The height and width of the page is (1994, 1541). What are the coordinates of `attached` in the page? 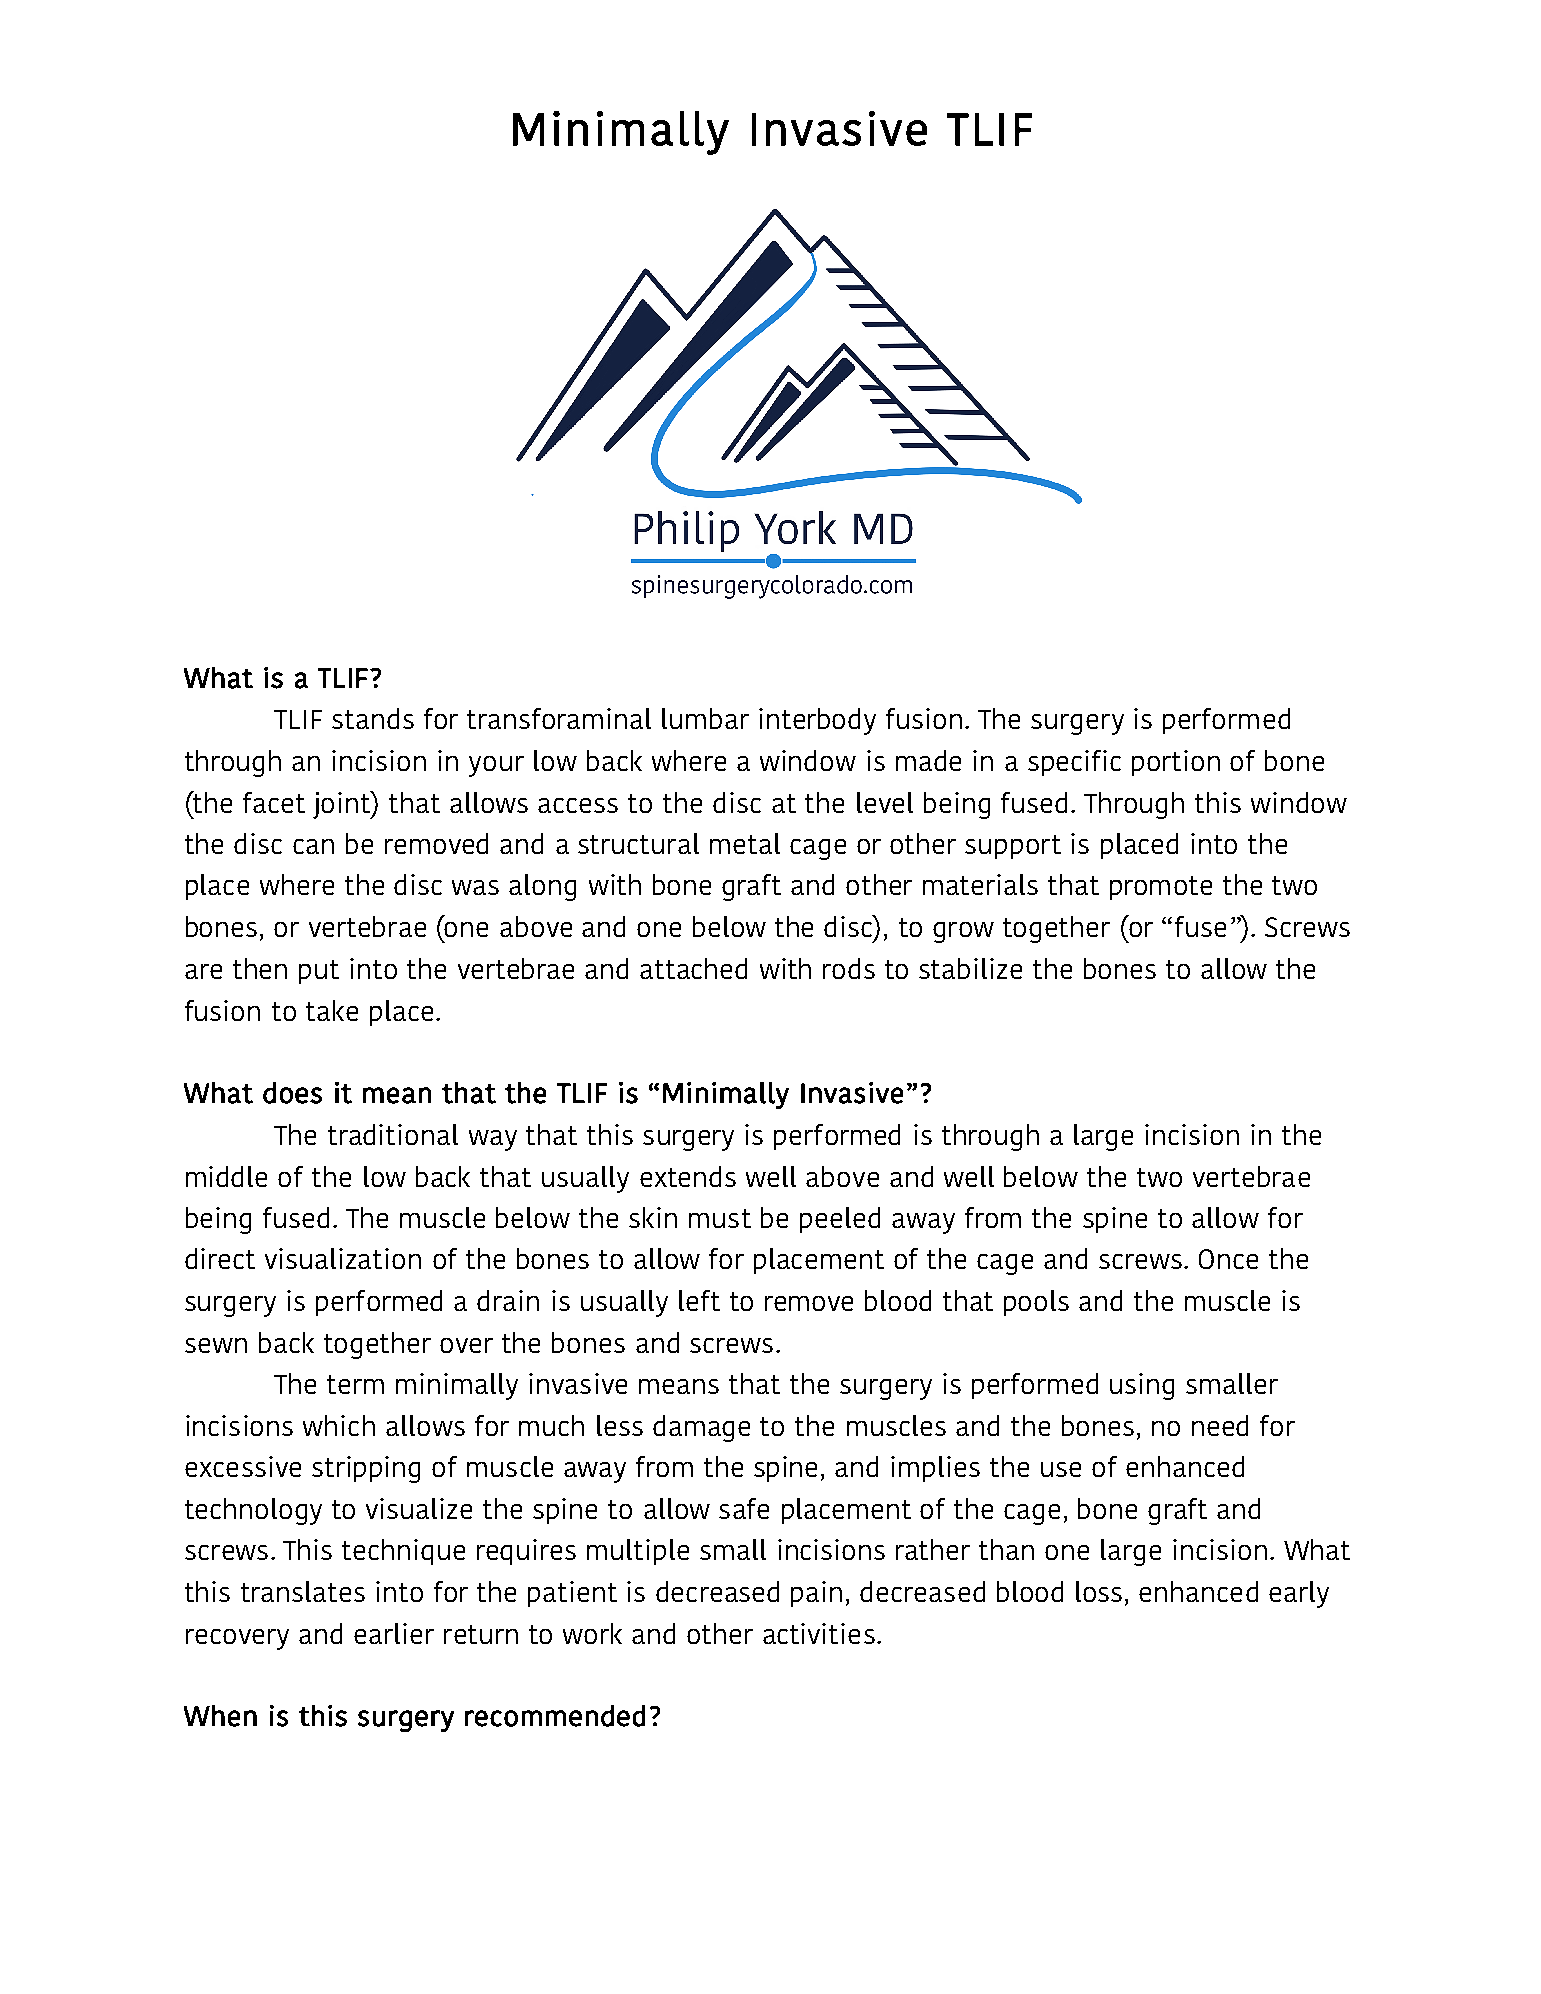 It's located at (693, 968).
